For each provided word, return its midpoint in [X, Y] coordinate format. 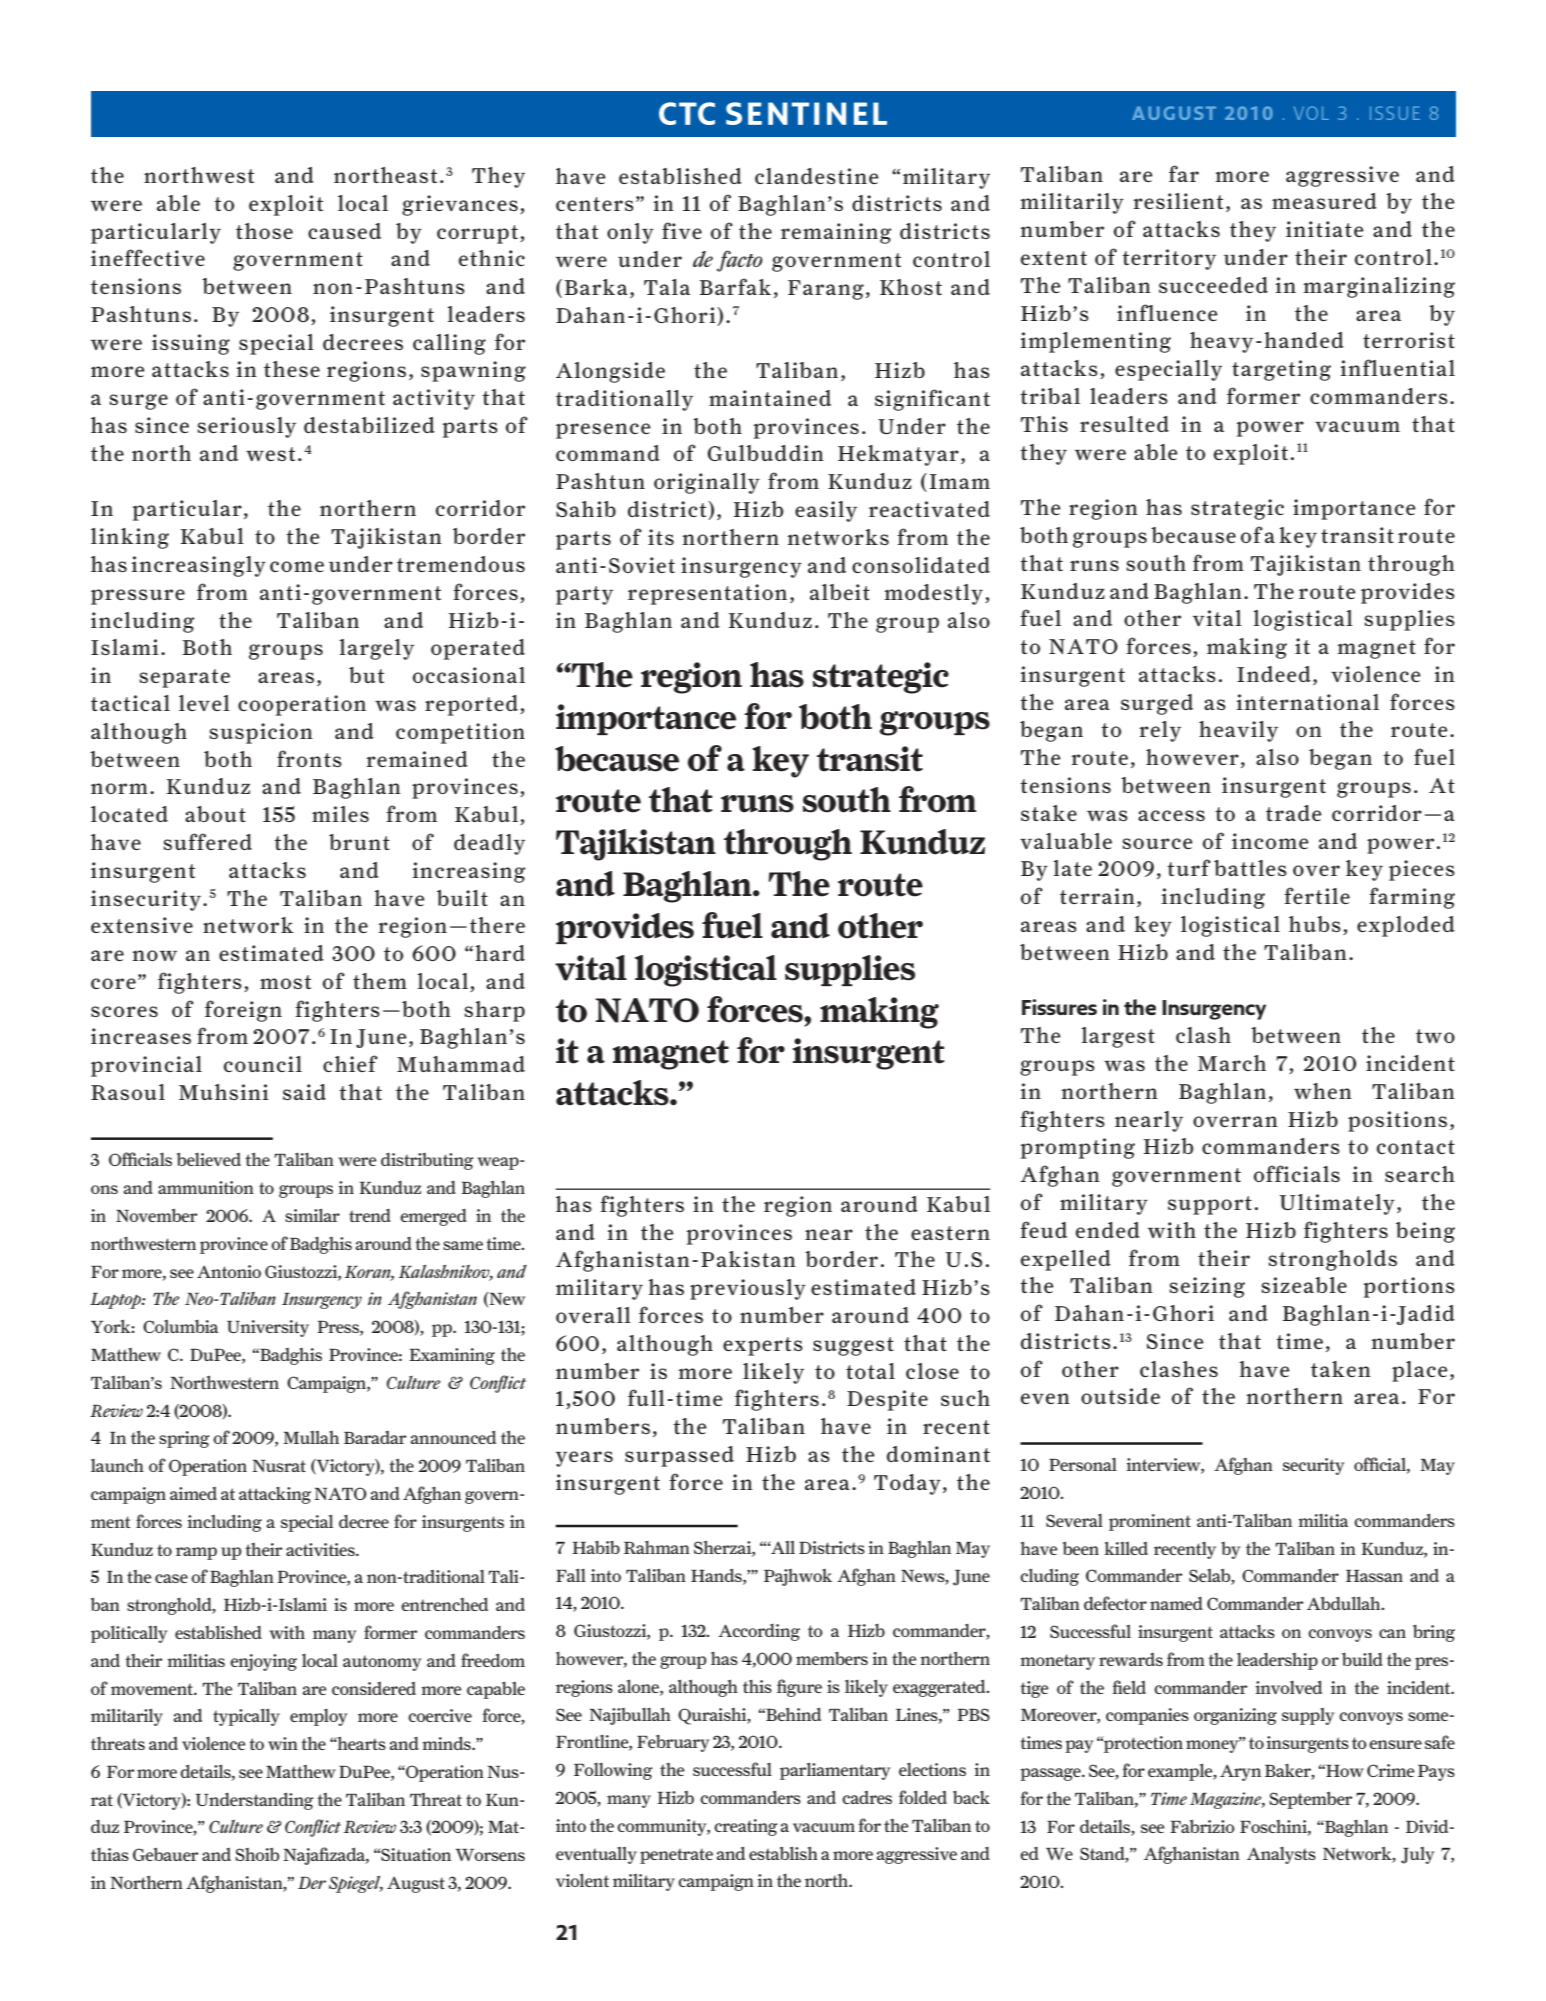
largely [376, 649]
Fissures [1059, 1007]
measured [1324, 201]
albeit [840, 592]
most [285, 982]
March [1232, 1063]
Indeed [1274, 674]
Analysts [1281, 1855]
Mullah [311, 1437]
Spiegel [356, 1884]
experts [763, 1346]
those [264, 231]
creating [745, 1827]
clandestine [817, 176]
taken [1341, 1369]
